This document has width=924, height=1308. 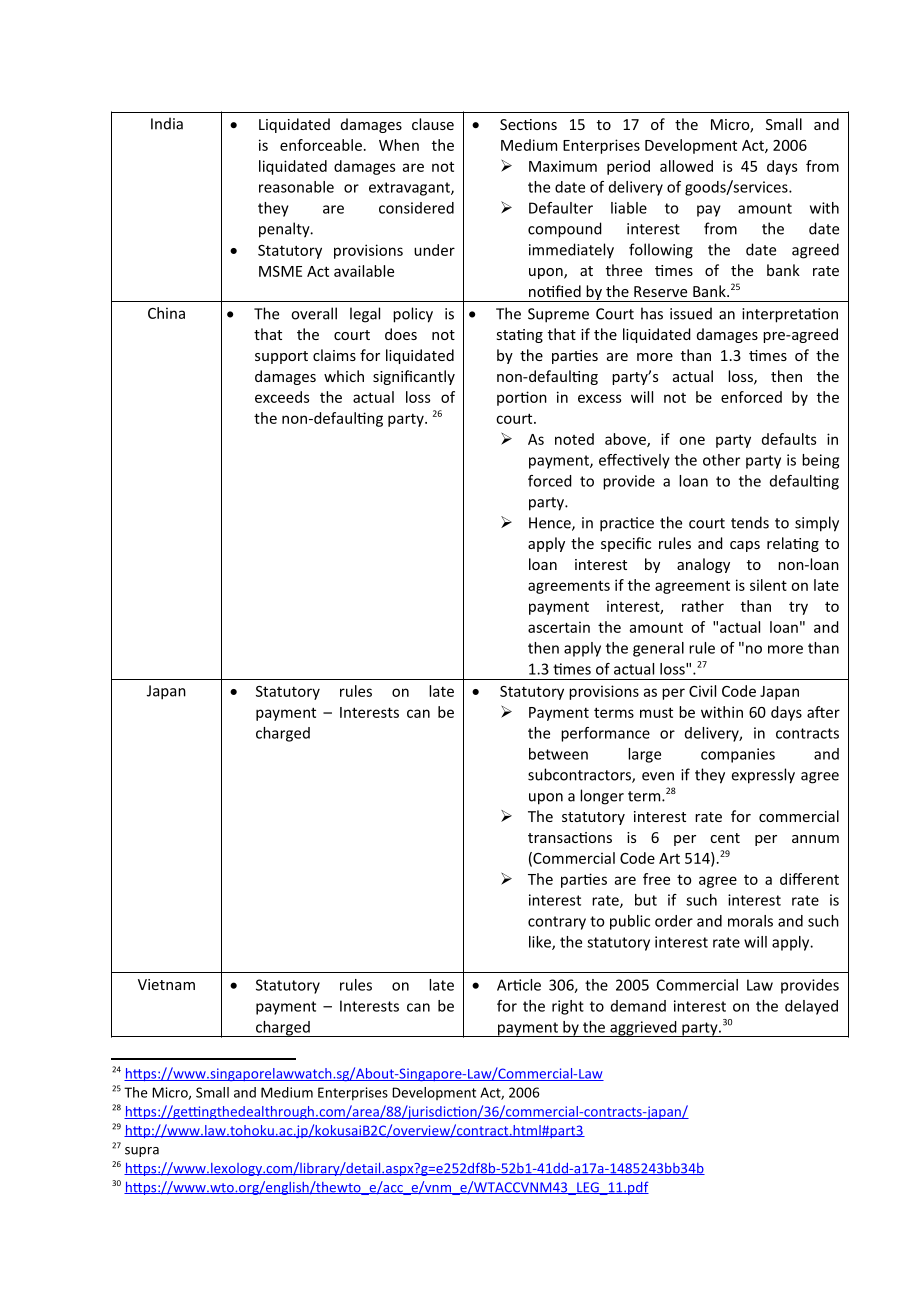 What do you see at coordinates (167, 123) in the document?
I see `India` at bounding box center [167, 123].
